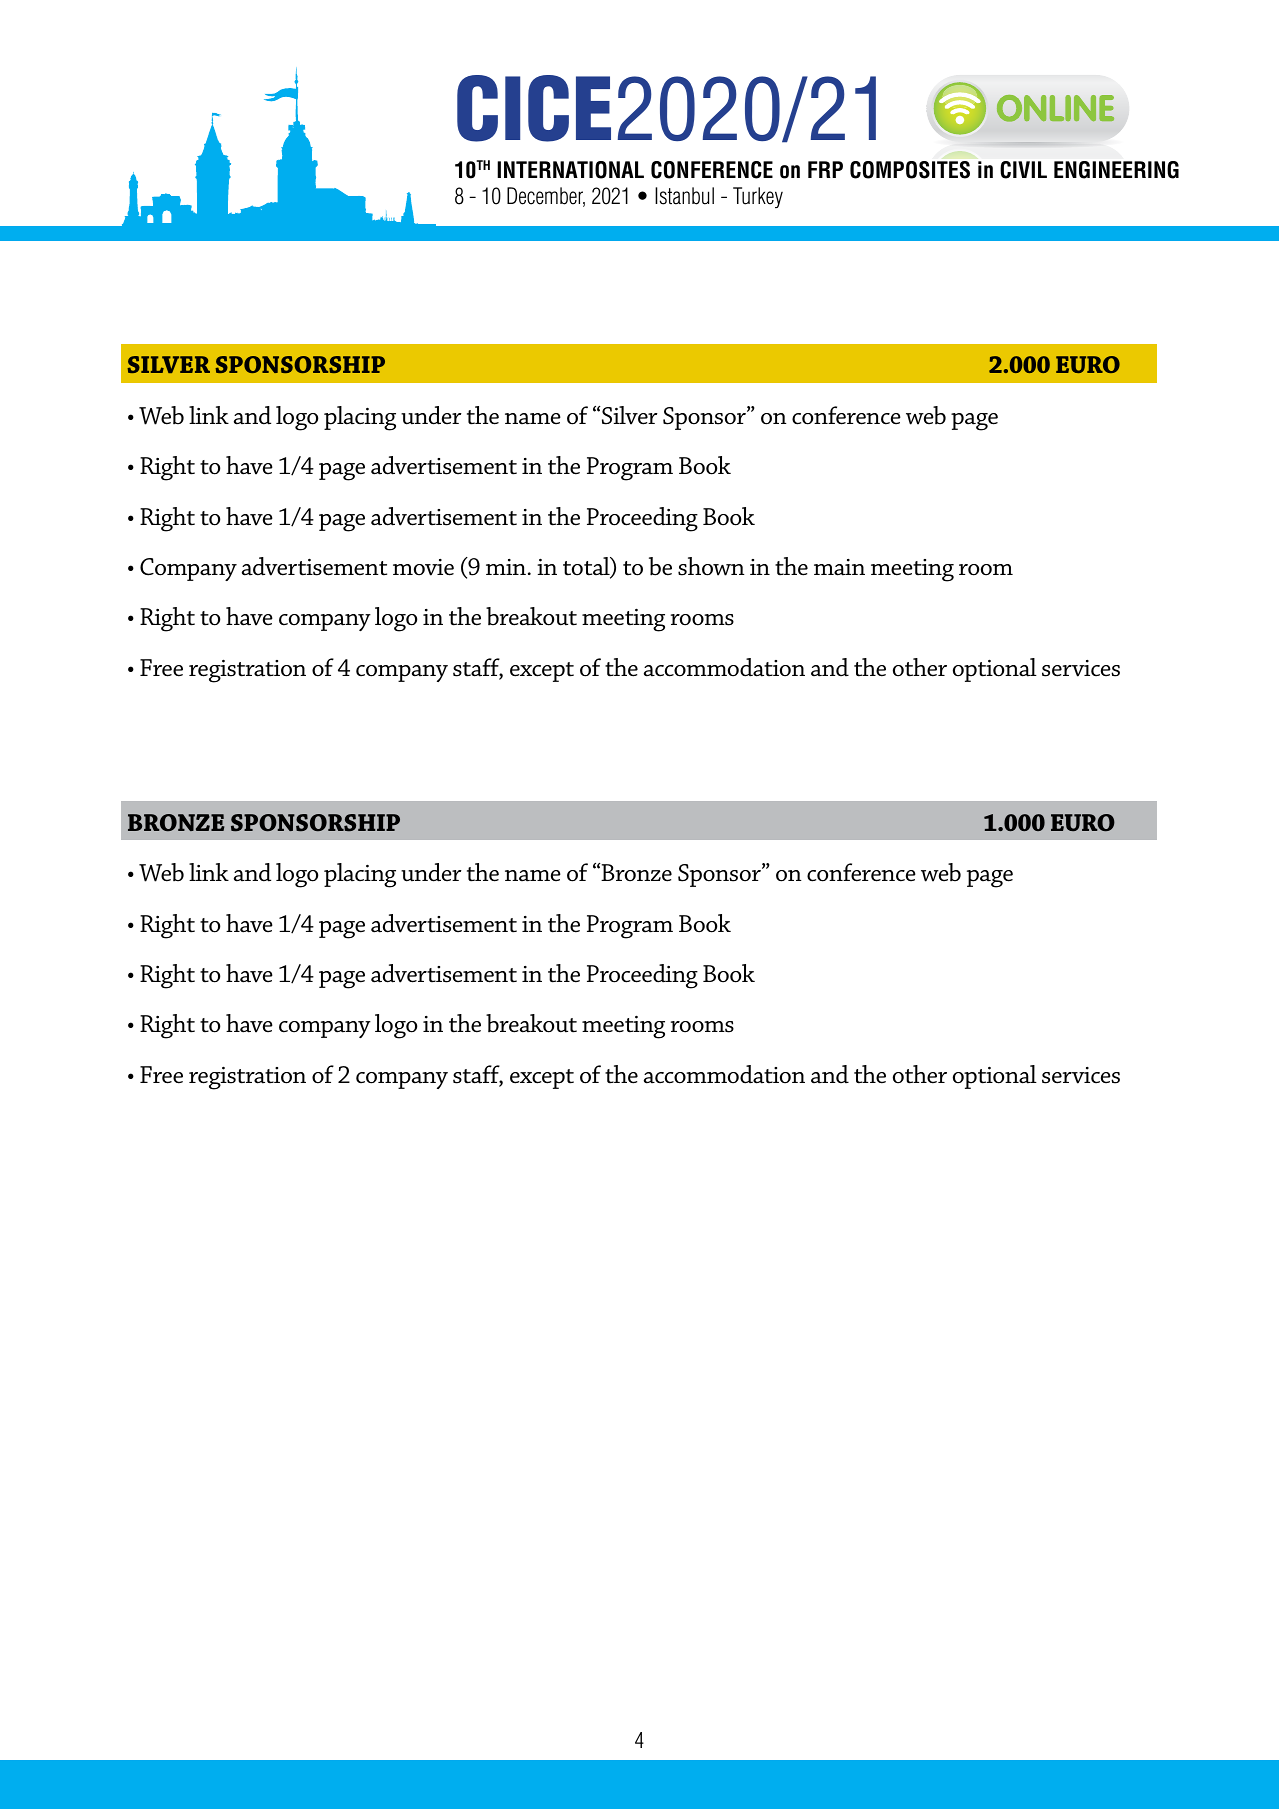  Describe the element at coordinates (684, 196) in the screenshot. I see `Istanbul` at that location.
